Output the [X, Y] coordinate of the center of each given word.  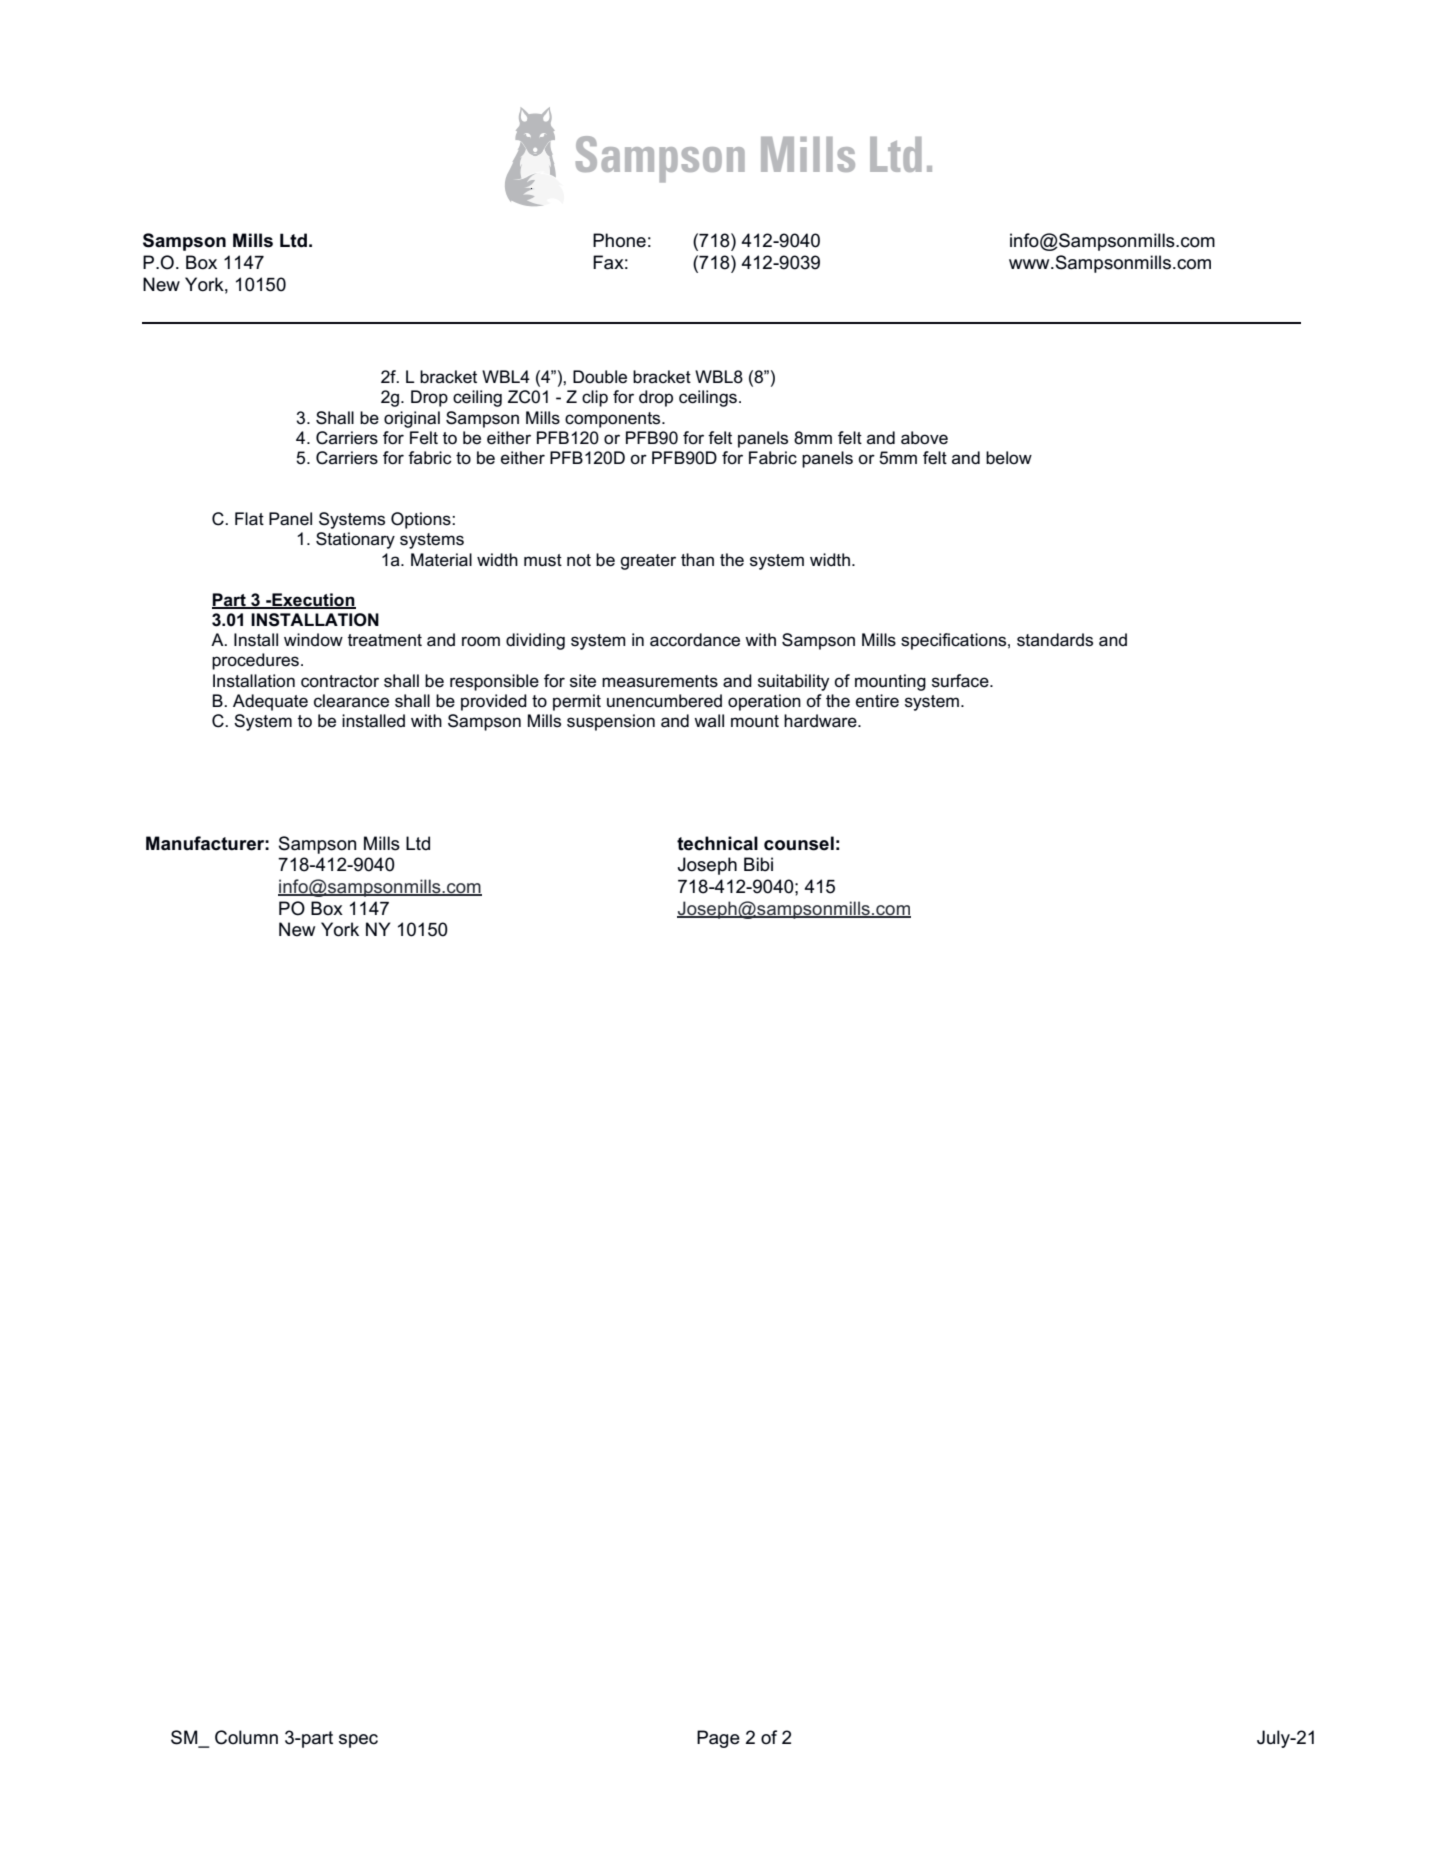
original [412, 419]
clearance [351, 701]
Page [718, 1739]
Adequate [270, 702]
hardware [821, 721]
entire [877, 701]
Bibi [758, 864]
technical [717, 843]
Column [246, 1737]
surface [961, 681]
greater [648, 562]
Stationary [355, 540]
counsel [799, 843]
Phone [619, 240]
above [924, 438]
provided [494, 702]
